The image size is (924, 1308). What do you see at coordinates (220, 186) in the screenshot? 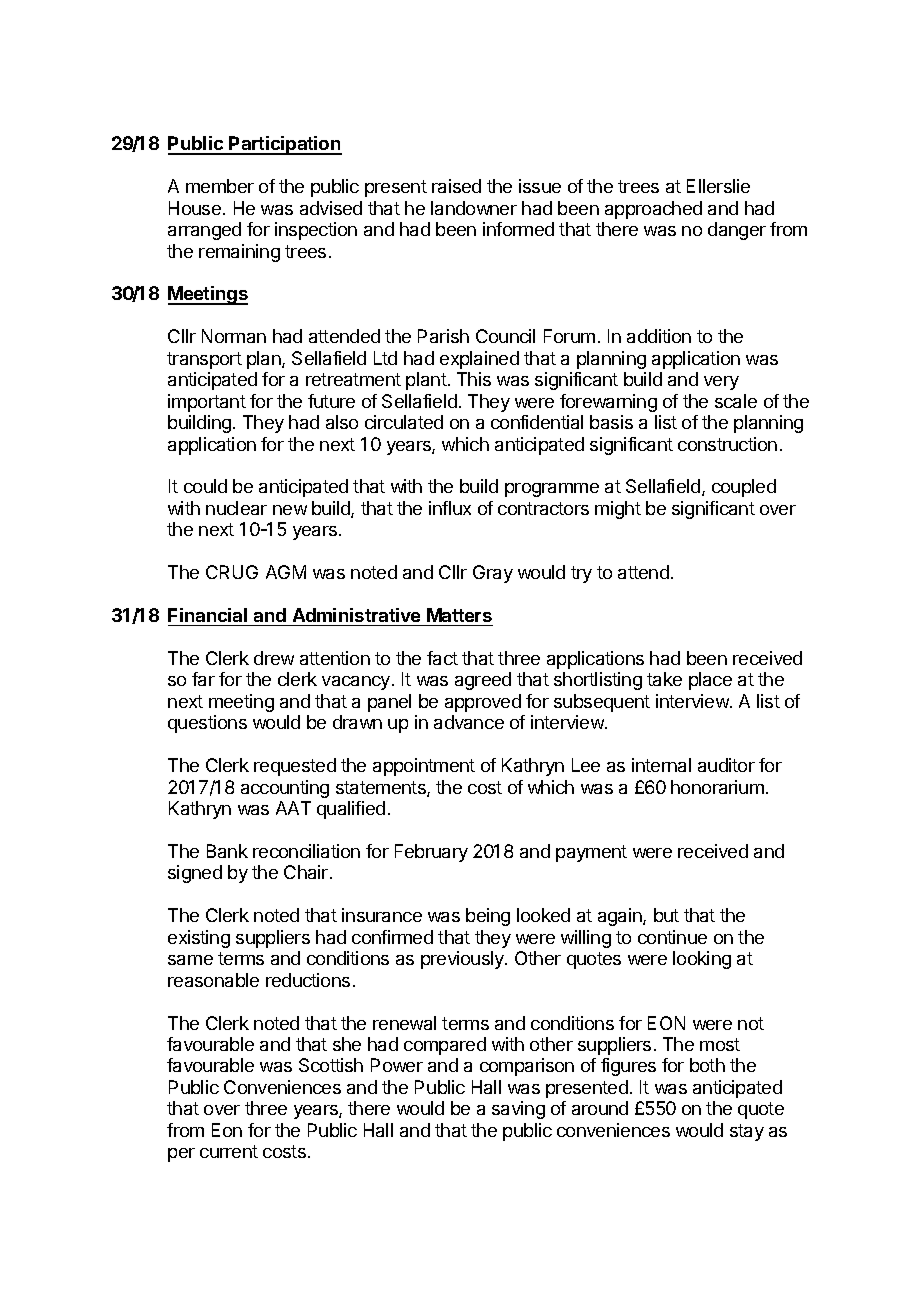
I see `member` at bounding box center [220, 186].
